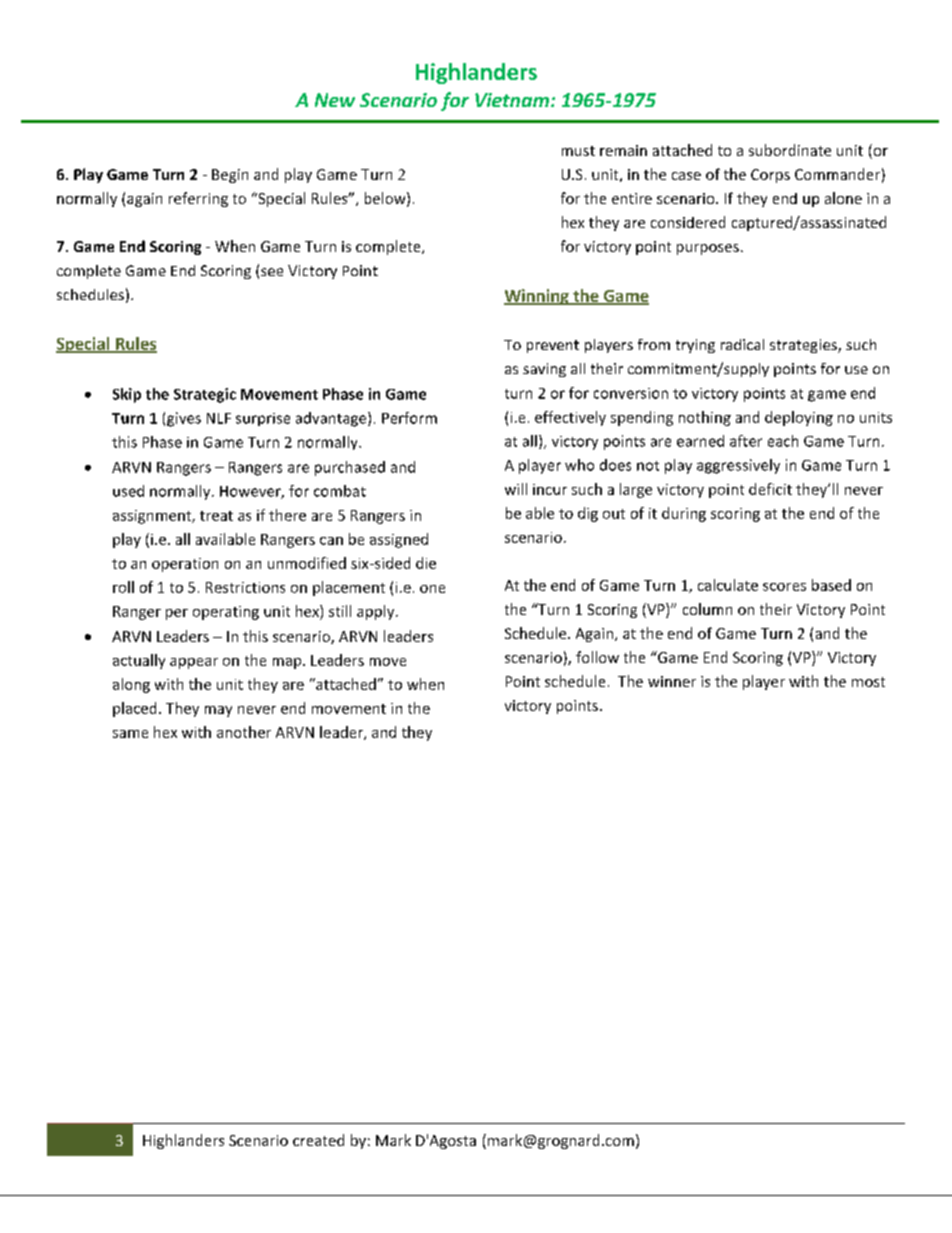 The image size is (952, 1233). Describe the element at coordinates (790, 150) in the page. I see `subordinate` at that location.
